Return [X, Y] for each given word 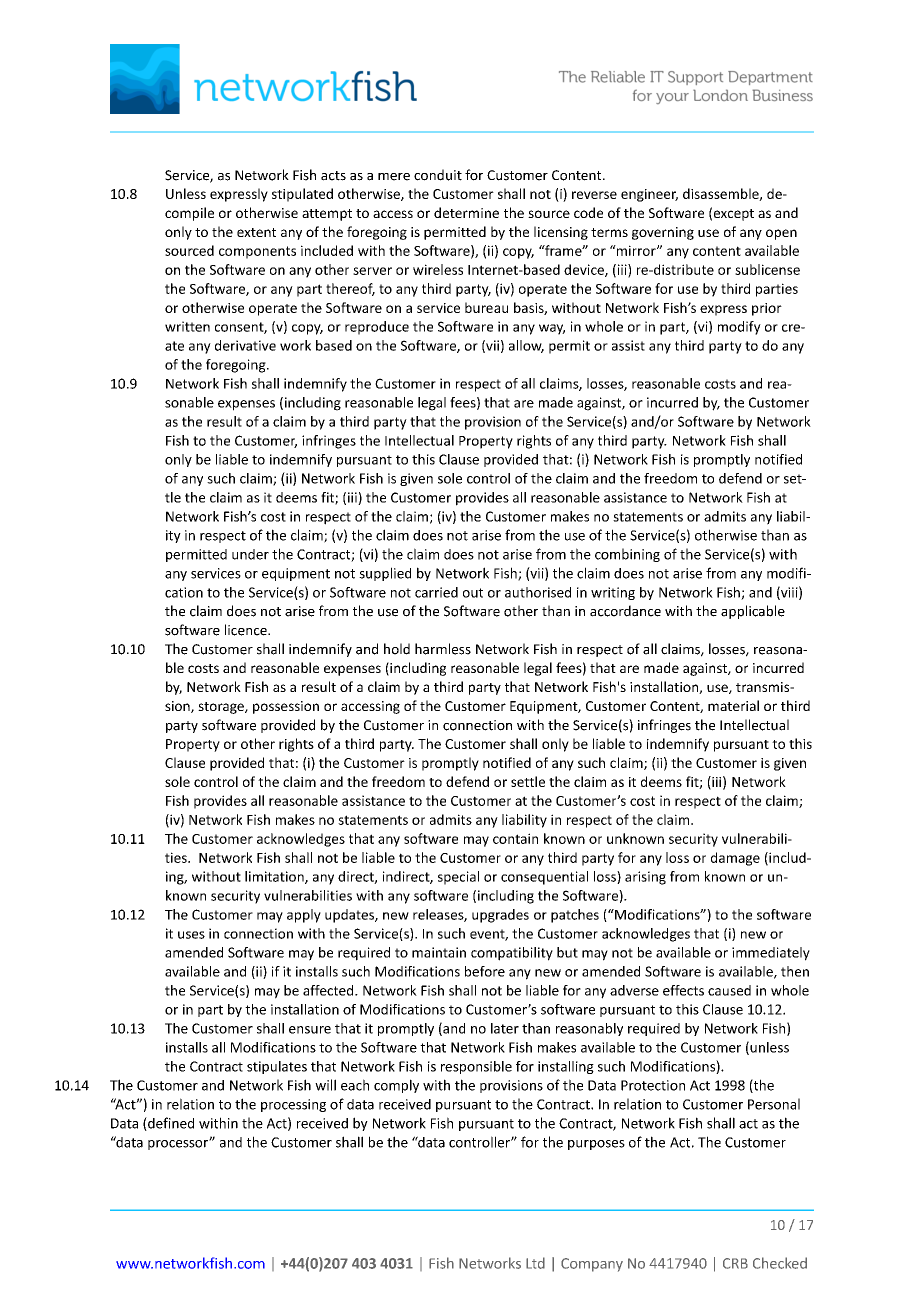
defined [170, 1124]
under [250, 554]
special [458, 878]
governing [663, 233]
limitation [275, 877]
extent [256, 232]
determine [466, 212]
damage [735, 859]
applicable [753, 612]
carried [436, 592]
